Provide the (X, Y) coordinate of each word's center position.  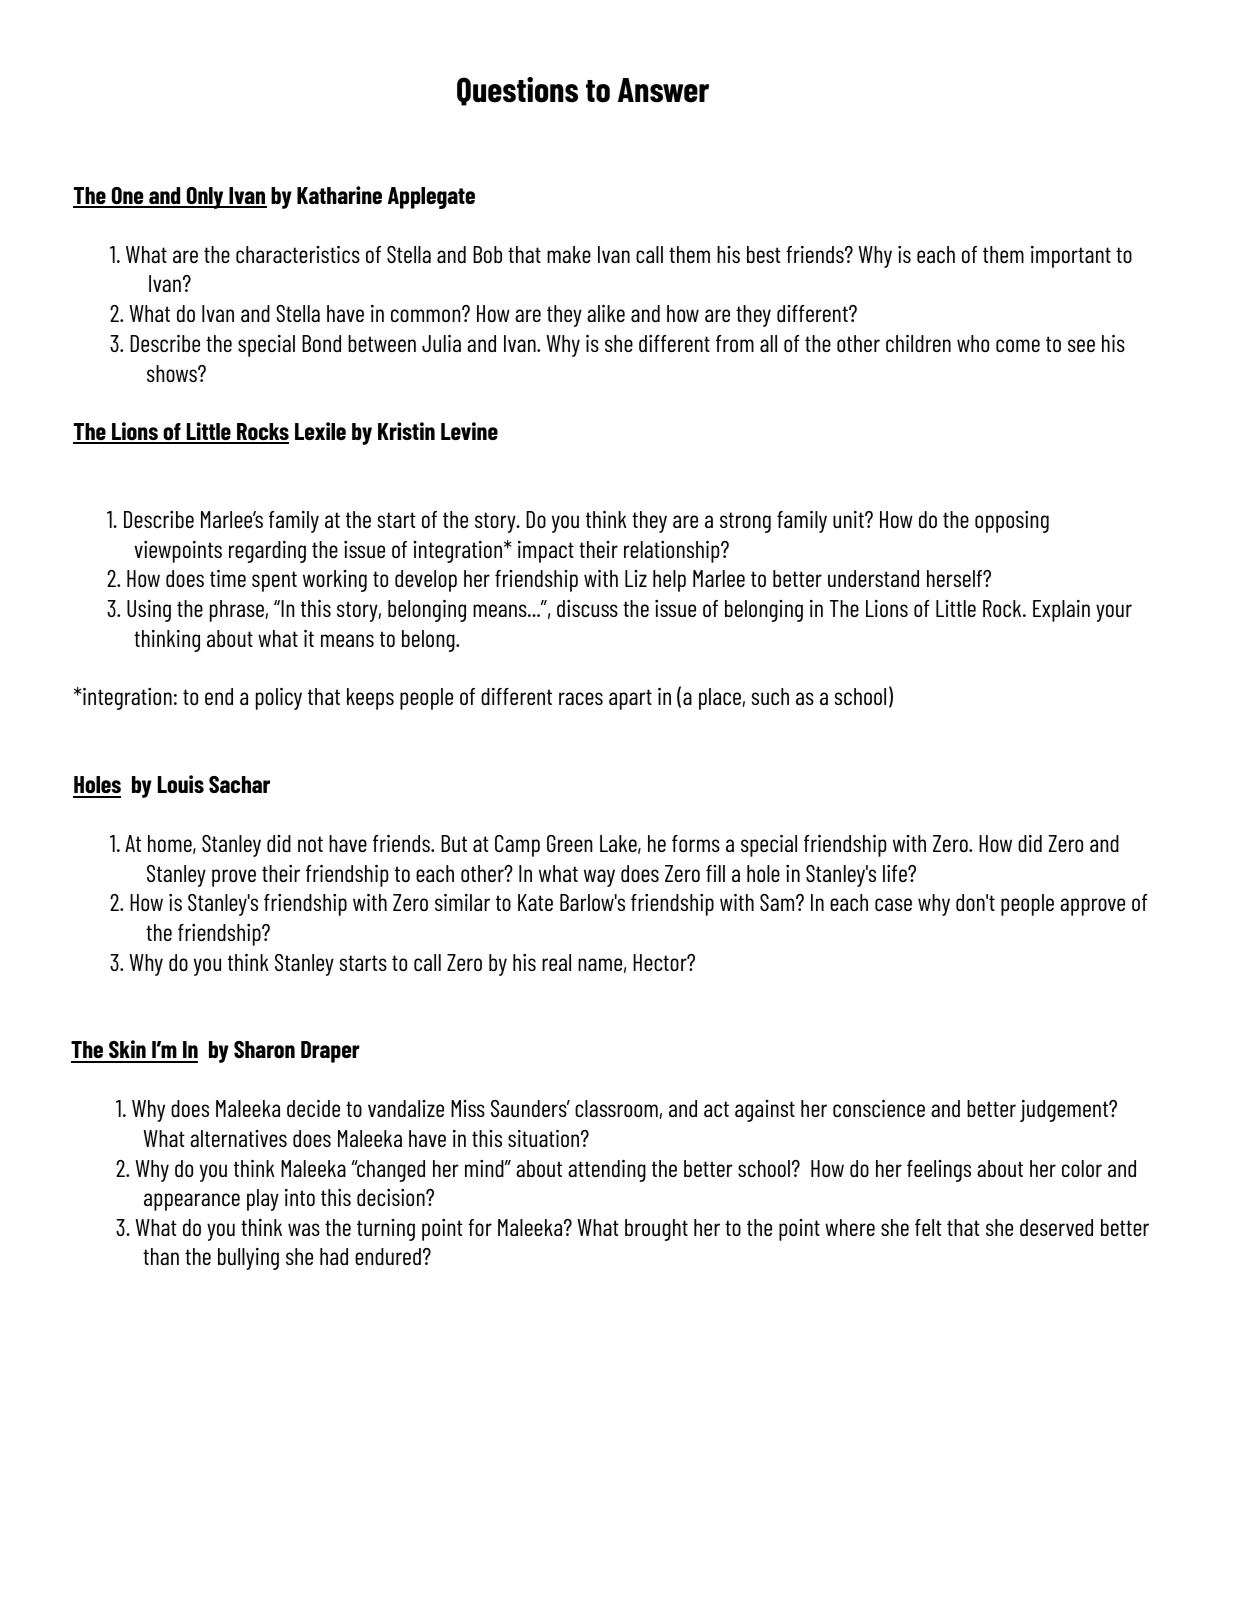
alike (606, 313)
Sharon (264, 1049)
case (893, 904)
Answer (663, 90)
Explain (1061, 611)
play (263, 1200)
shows (173, 373)
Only (205, 198)
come (1018, 345)
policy (279, 699)
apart (630, 699)
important (1071, 257)
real (556, 962)
